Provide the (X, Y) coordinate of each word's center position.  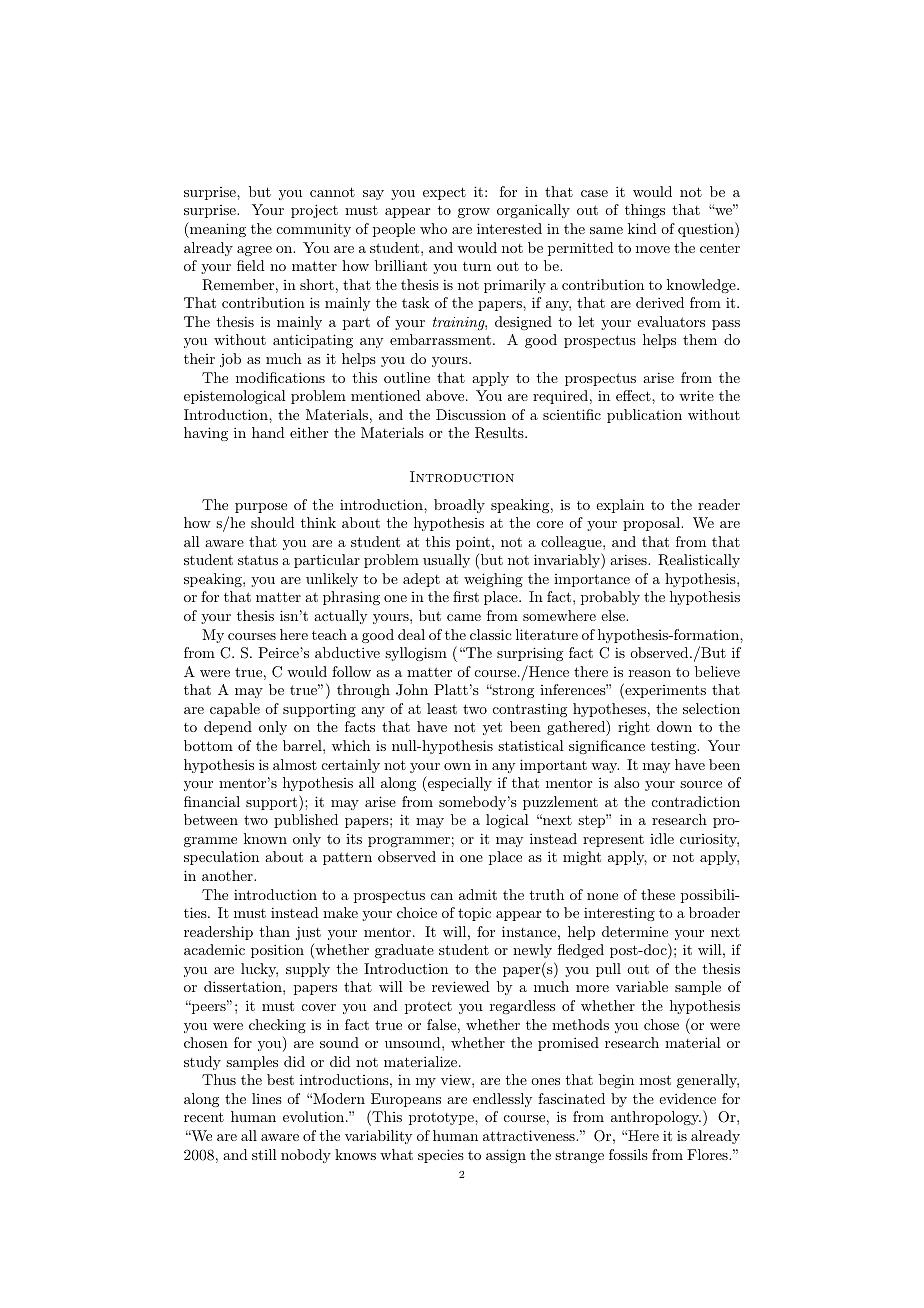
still (264, 1154)
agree (254, 251)
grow (474, 213)
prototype (442, 1118)
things (645, 211)
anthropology (656, 1118)
